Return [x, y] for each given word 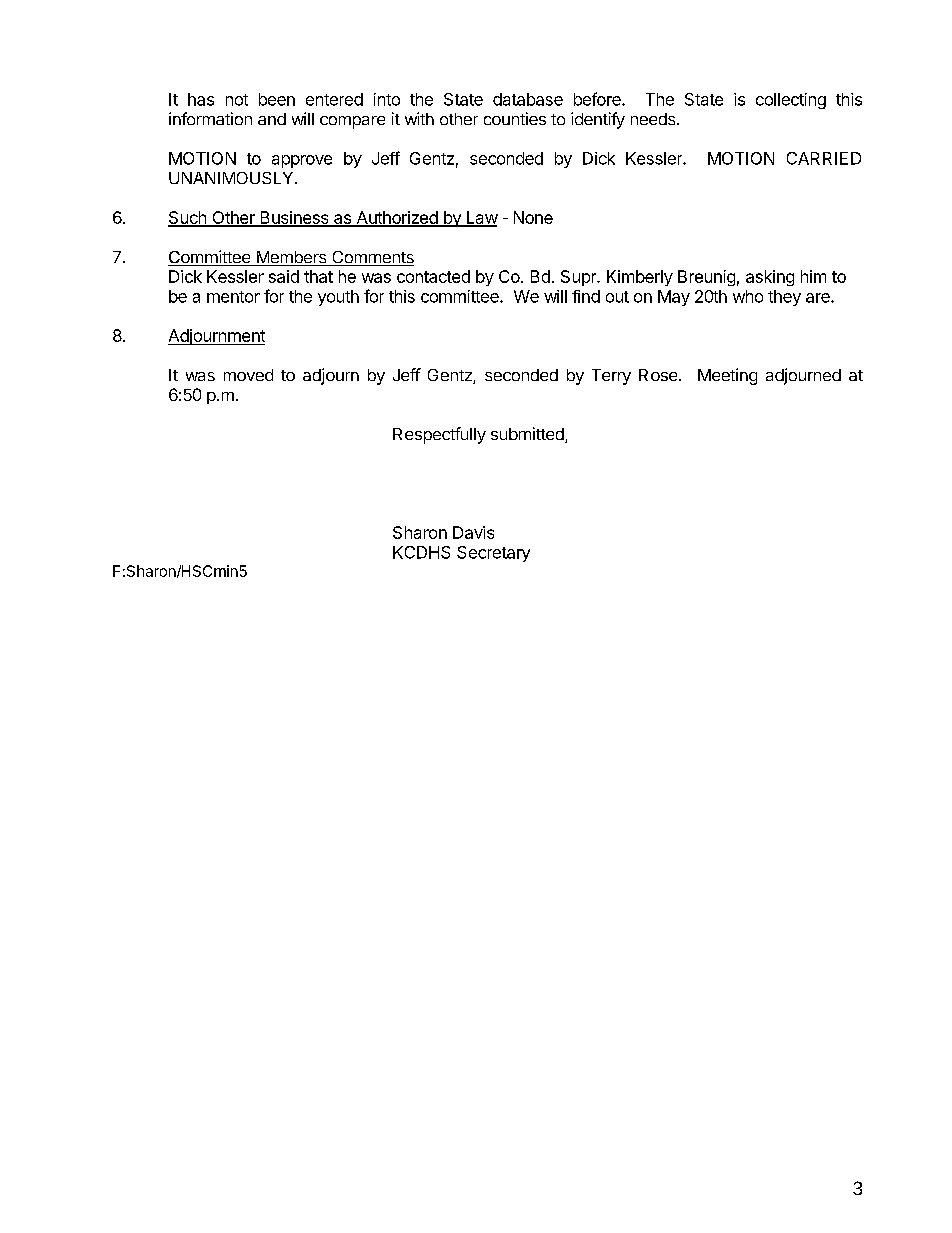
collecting [791, 101]
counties [515, 118]
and [272, 119]
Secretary [493, 554]
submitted [528, 435]
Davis [473, 532]
